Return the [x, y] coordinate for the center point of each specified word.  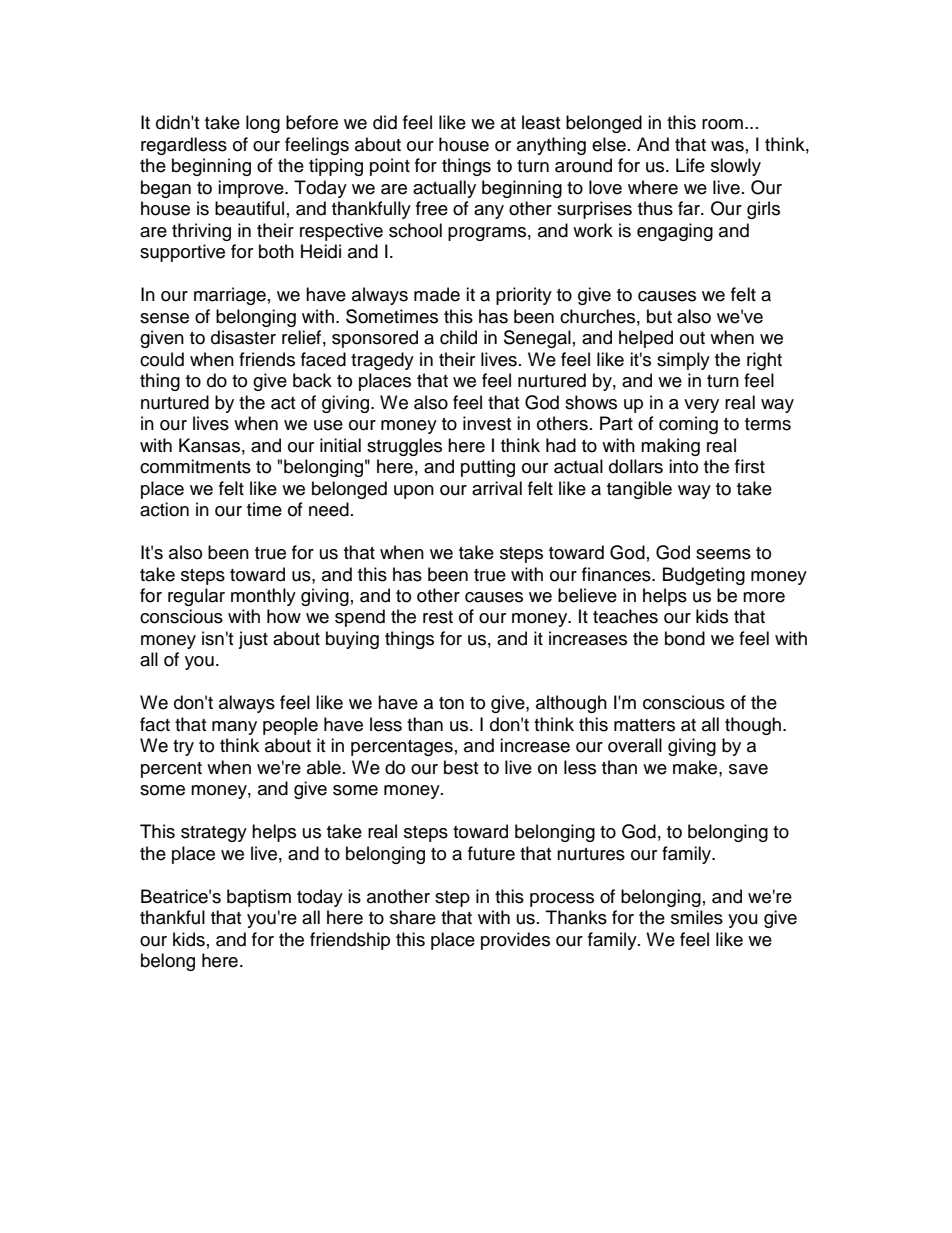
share [413, 917]
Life [690, 165]
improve [252, 189]
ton [451, 703]
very [701, 406]
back [312, 380]
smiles [697, 917]
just [253, 640]
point [390, 167]
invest [487, 423]
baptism [259, 898]
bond [685, 638]
